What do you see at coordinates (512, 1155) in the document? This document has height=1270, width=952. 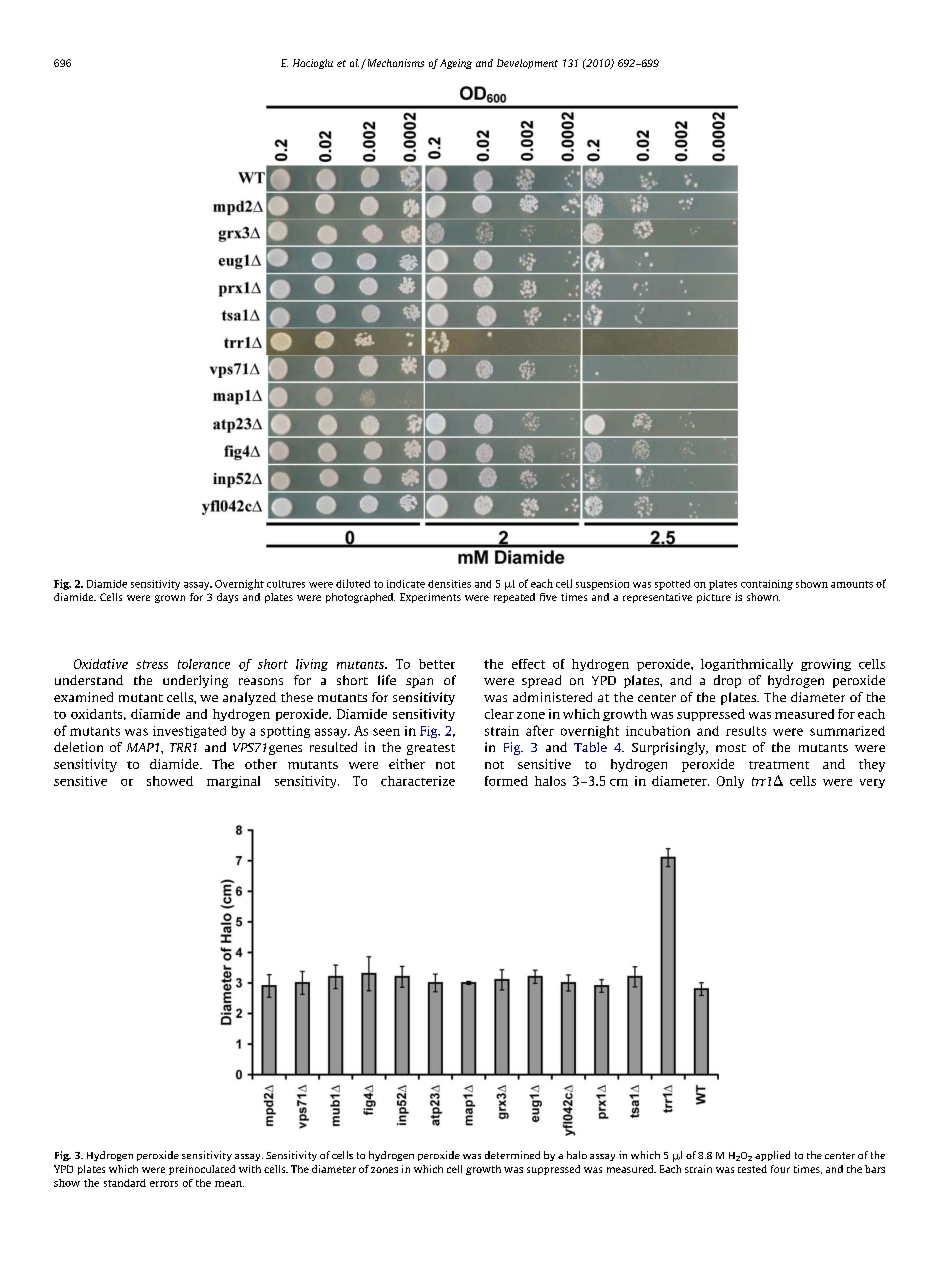 I see `determined` at bounding box center [512, 1155].
